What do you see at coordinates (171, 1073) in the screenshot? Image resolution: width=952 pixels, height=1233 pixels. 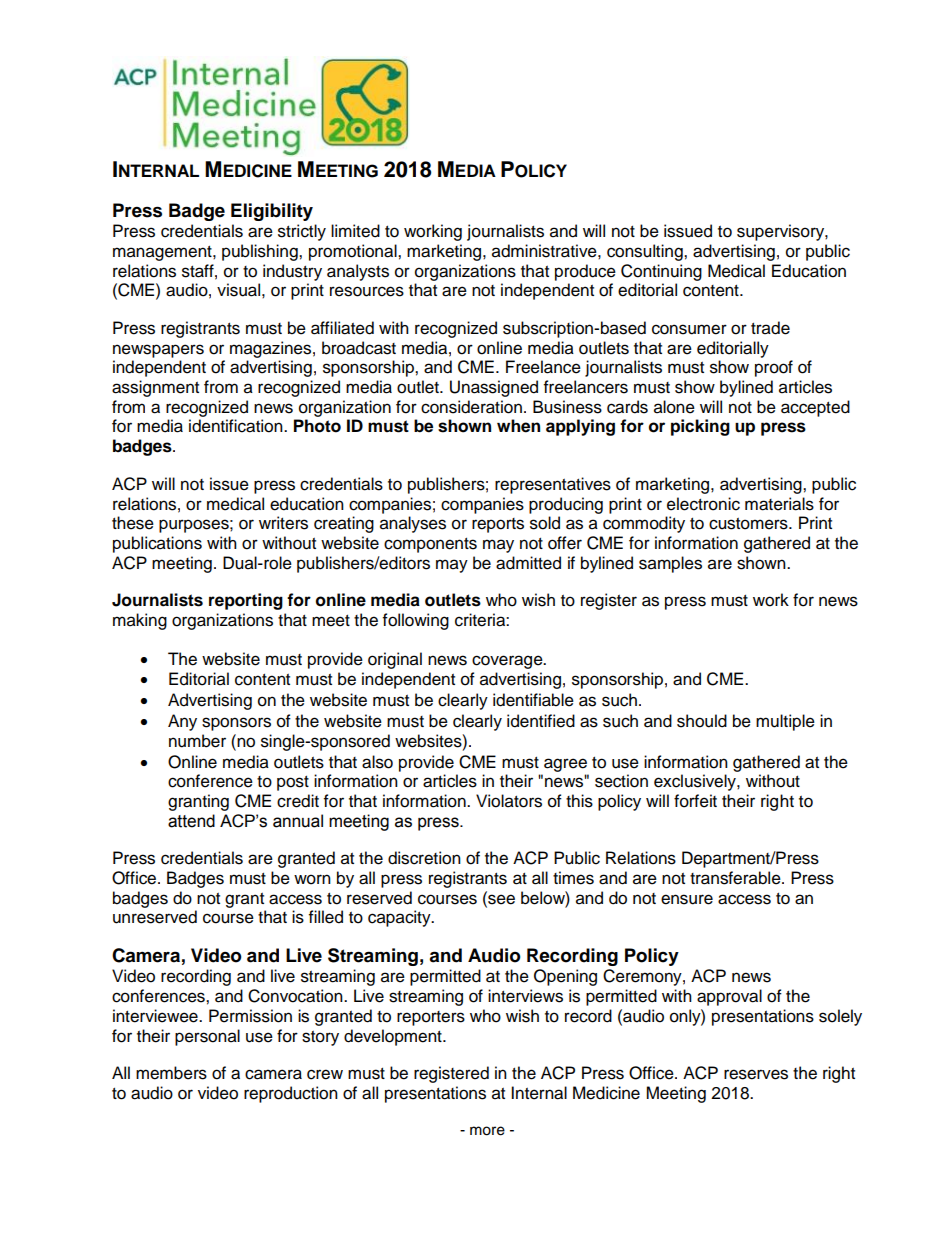 I see `members` at bounding box center [171, 1073].
